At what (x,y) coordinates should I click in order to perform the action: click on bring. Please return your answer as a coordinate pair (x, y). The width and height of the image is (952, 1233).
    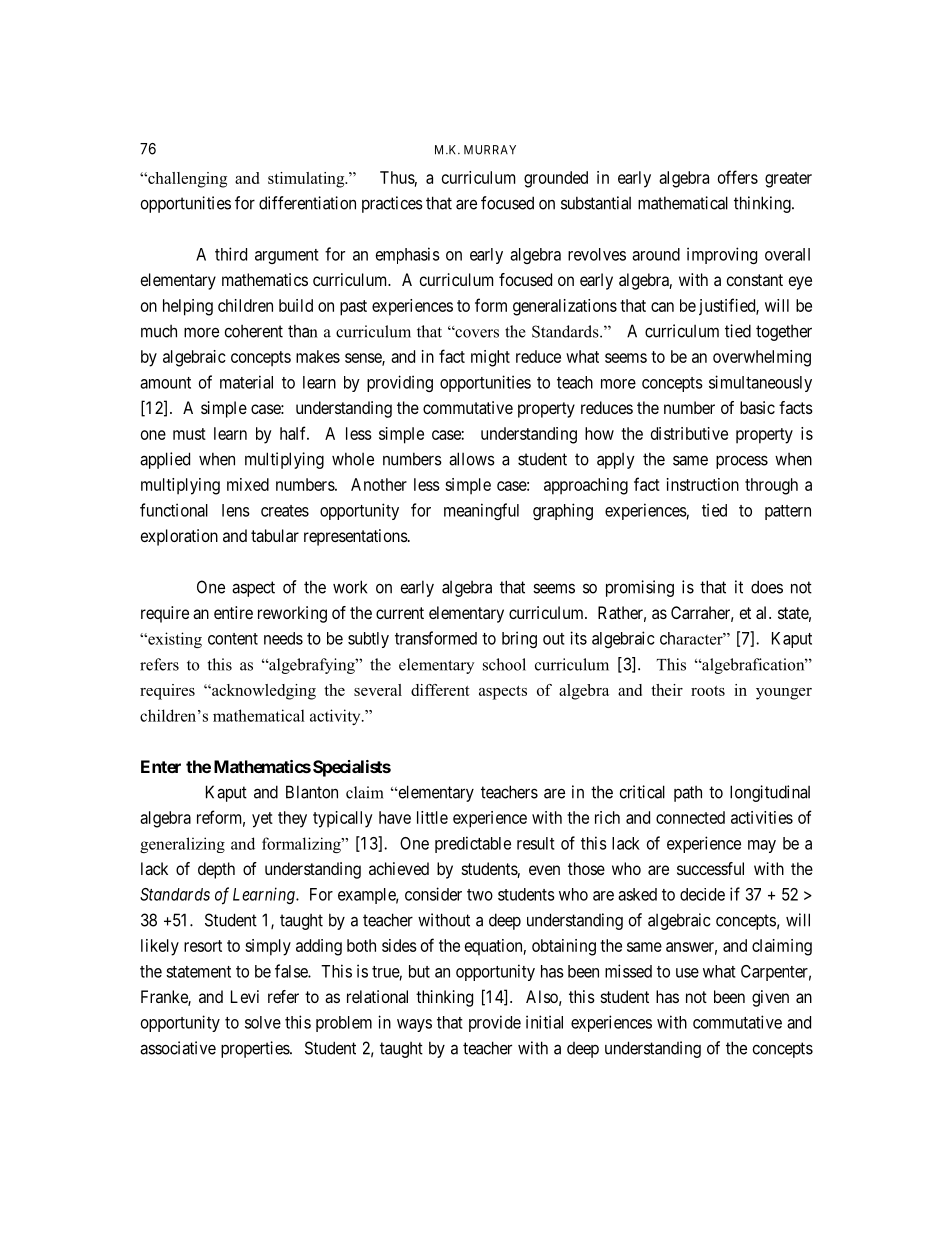
    Looking at the image, I should click on (519, 639).
